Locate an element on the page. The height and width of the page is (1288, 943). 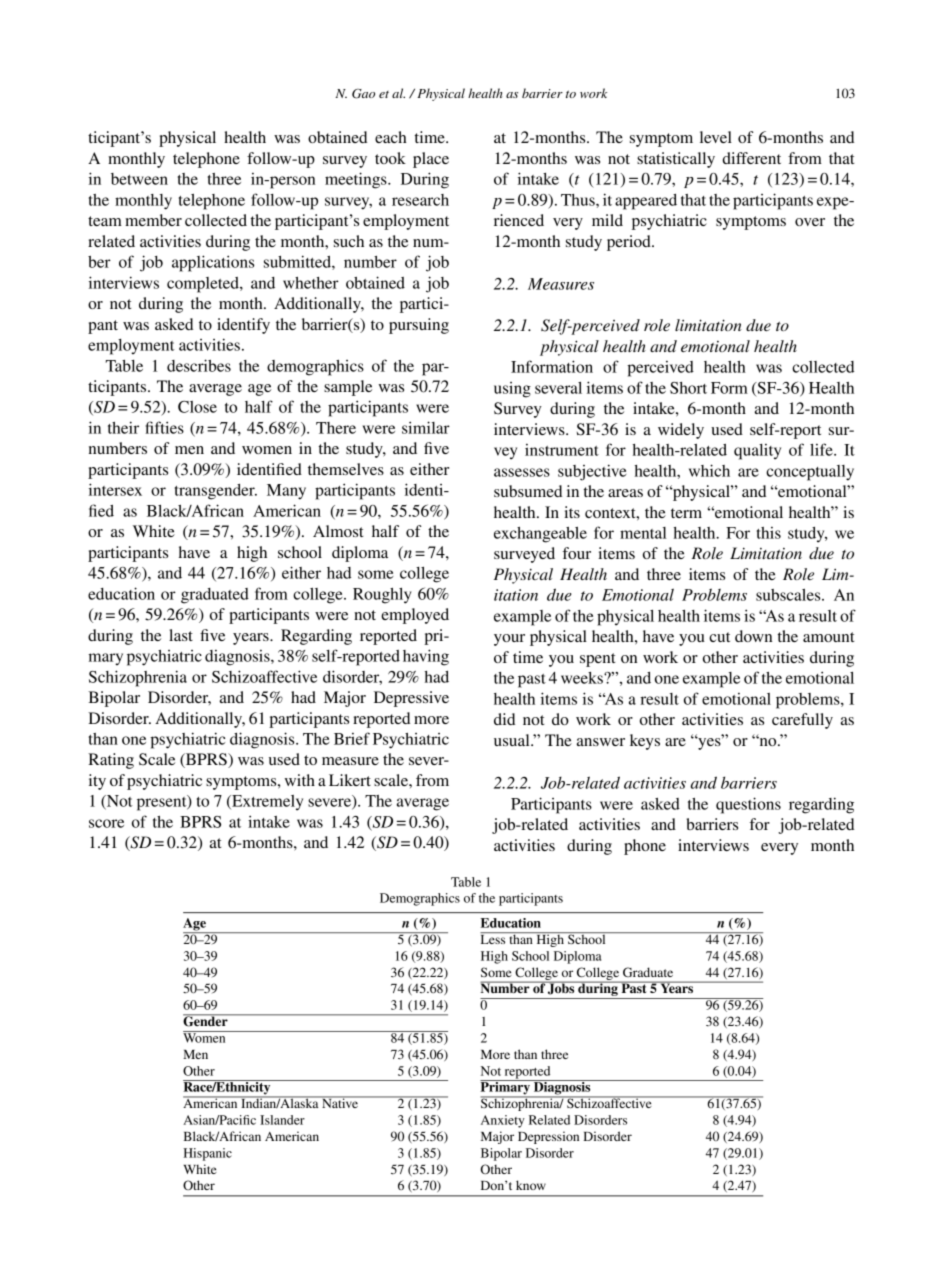
Hispanic is located at coordinates (208, 1154).
